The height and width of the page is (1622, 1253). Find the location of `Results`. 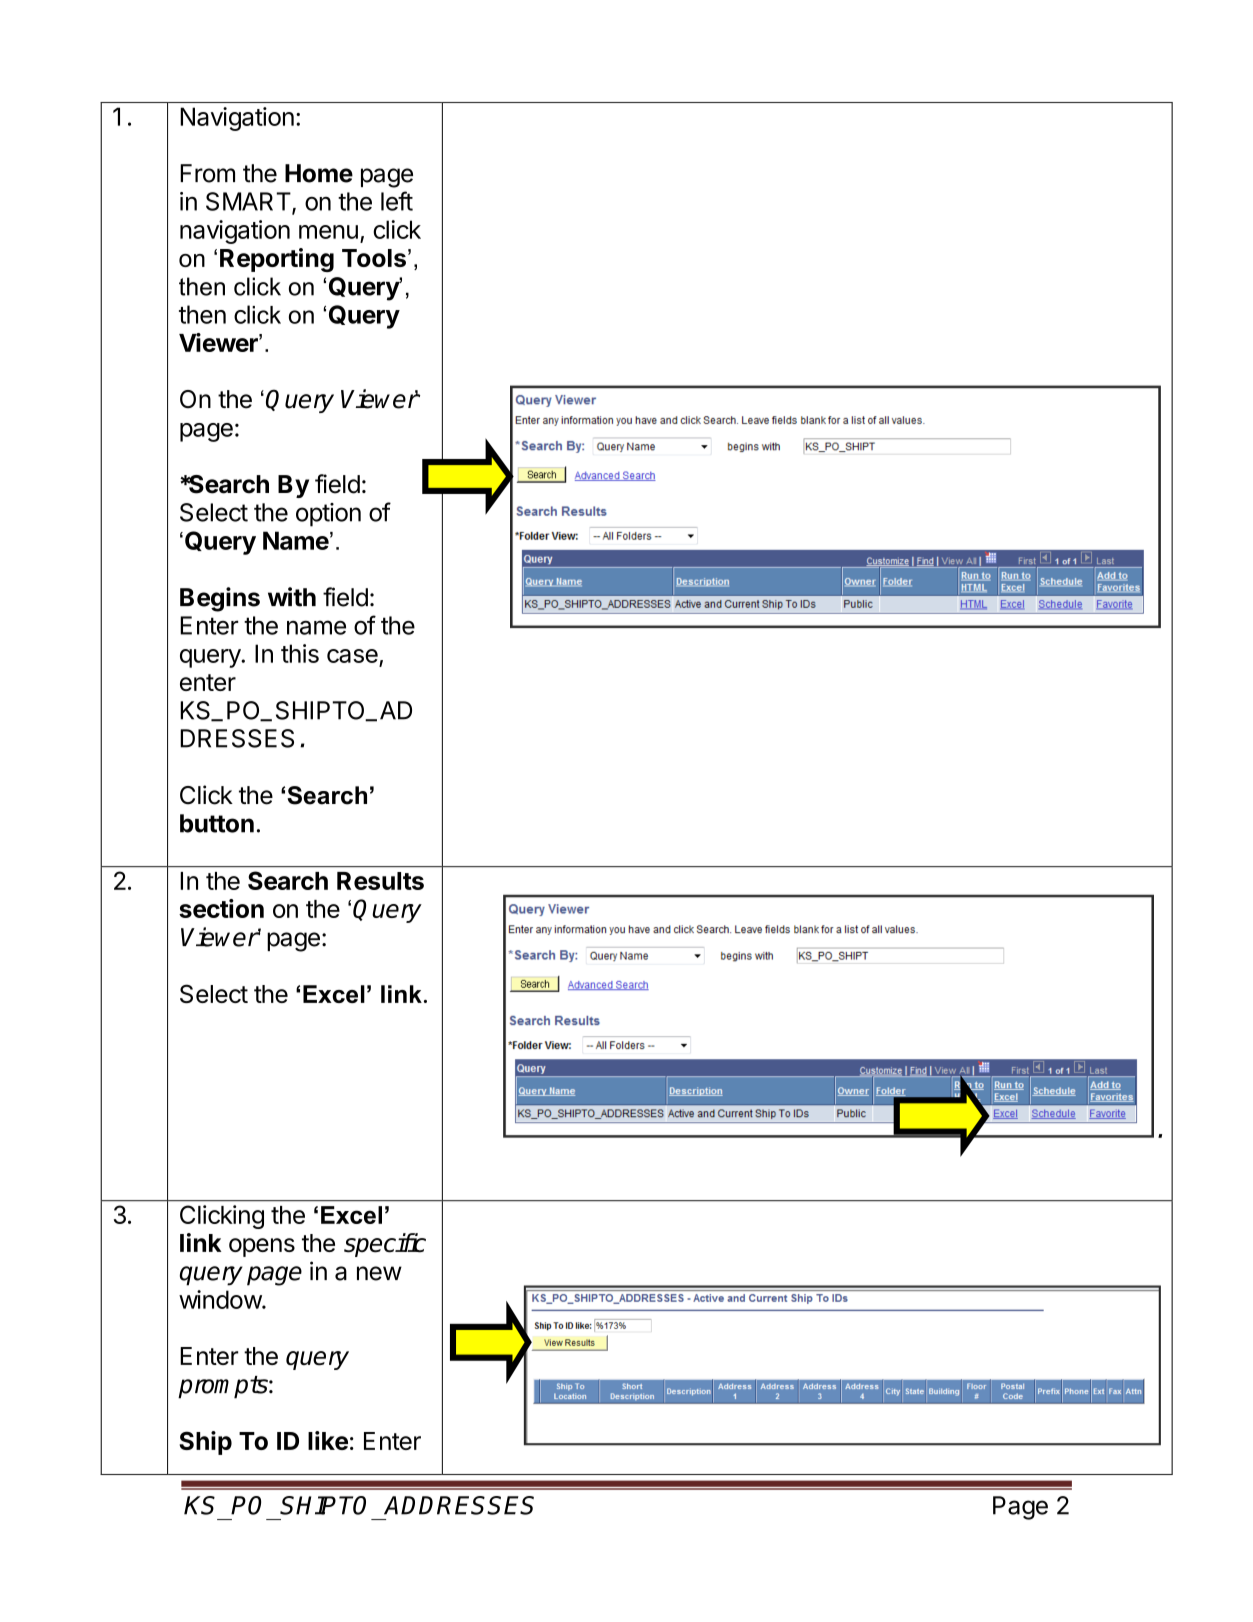

Results is located at coordinates (380, 881).
